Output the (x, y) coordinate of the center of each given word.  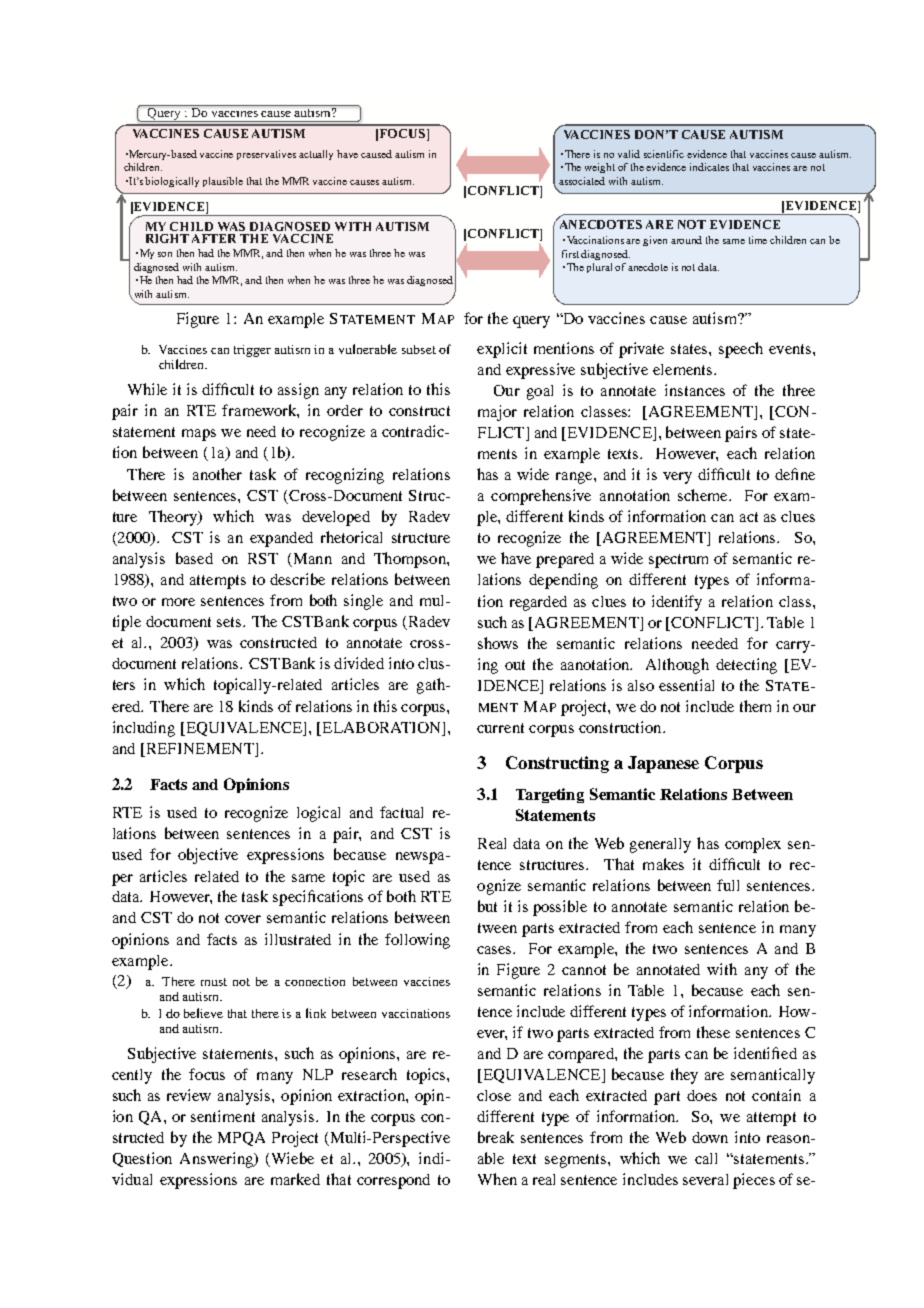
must (214, 982)
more (178, 602)
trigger (252, 351)
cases (495, 950)
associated (582, 181)
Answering (217, 1160)
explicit (502, 350)
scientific (664, 154)
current (500, 728)
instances (695, 390)
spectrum (678, 561)
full (728, 885)
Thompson (411, 560)
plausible (223, 182)
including (144, 729)
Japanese (663, 764)
